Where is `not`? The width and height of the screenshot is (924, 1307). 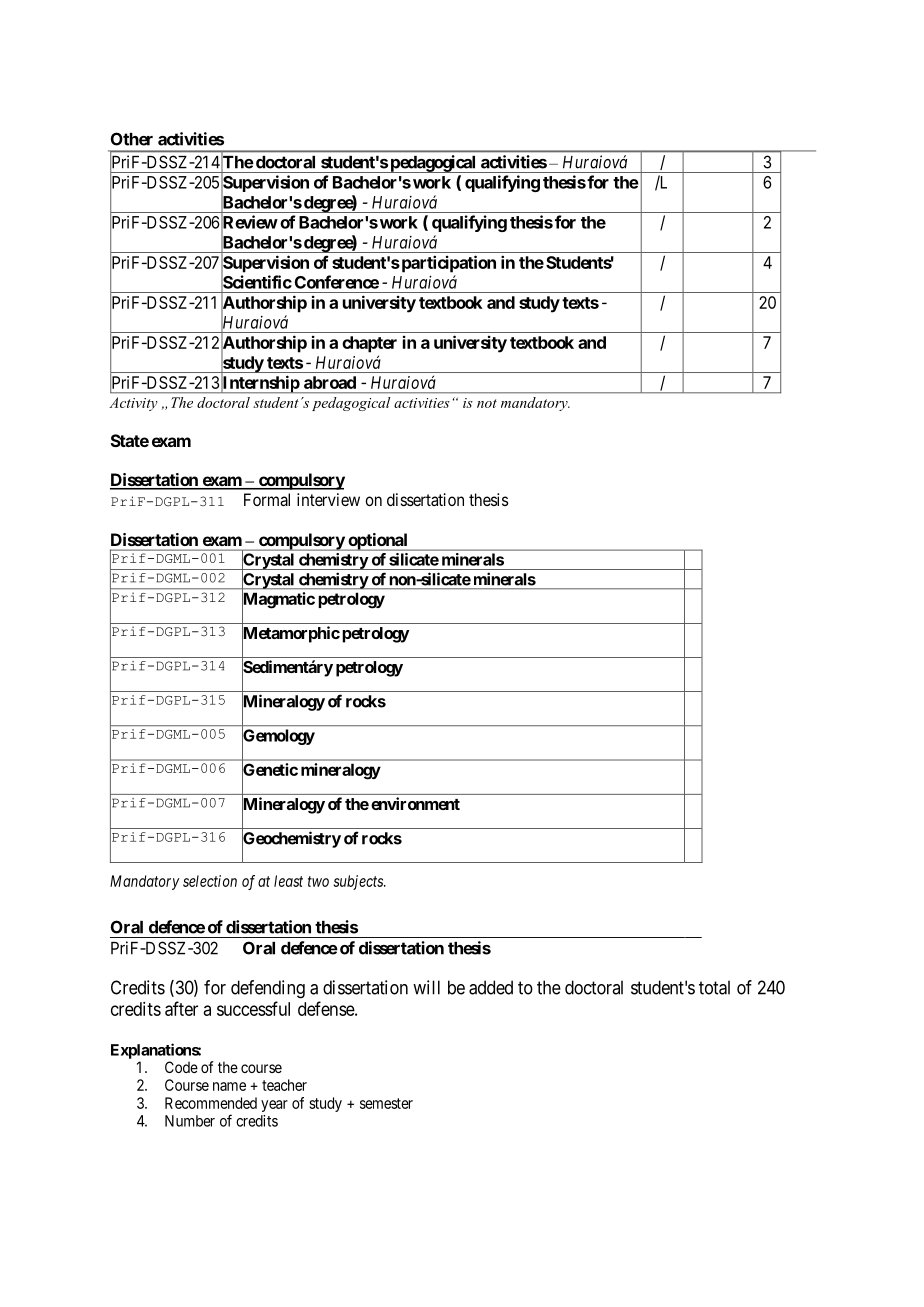 not is located at coordinates (487, 403).
